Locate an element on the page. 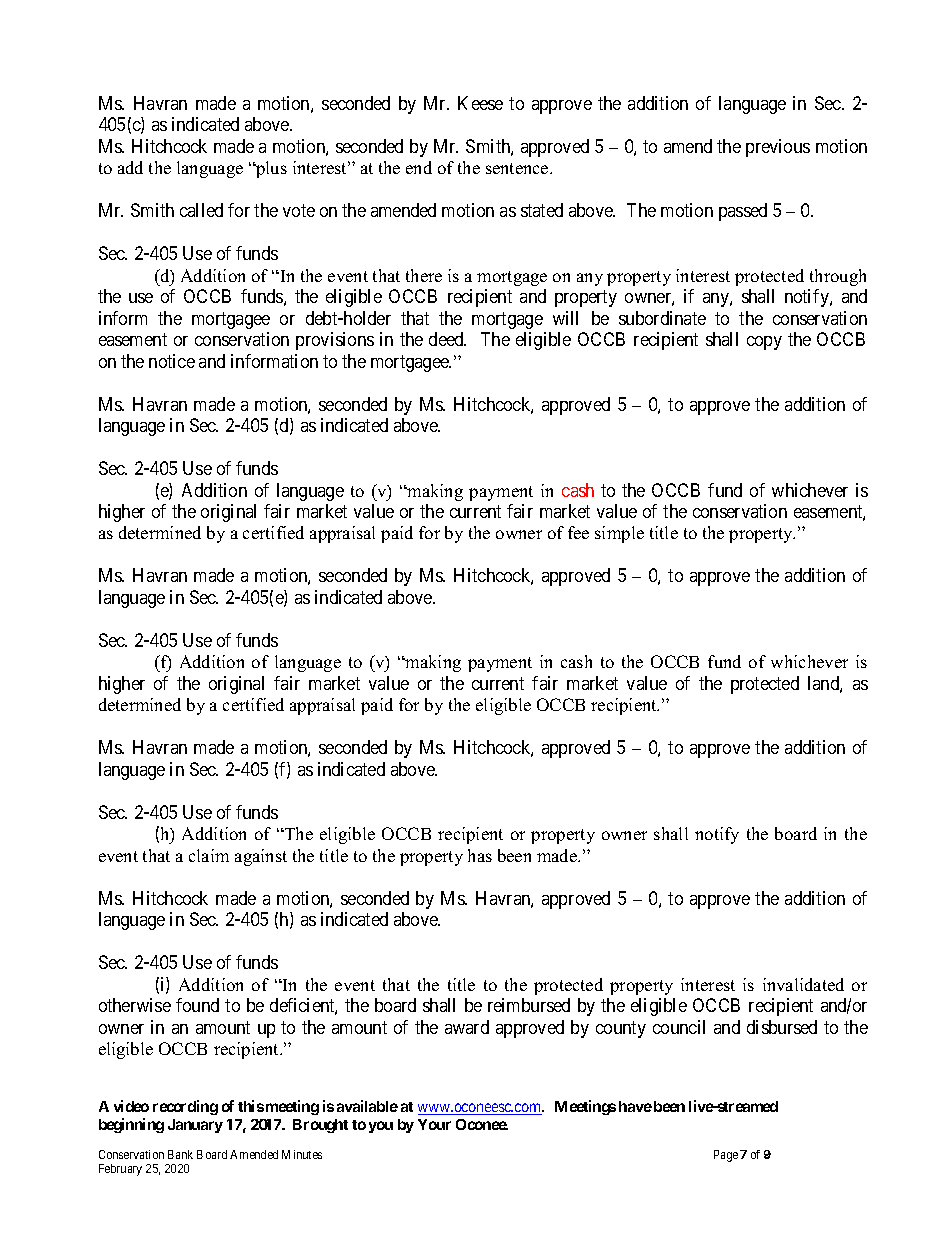 Image resolution: width=952 pixels, height=1233 pixels. notice is located at coordinates (172, 361).
